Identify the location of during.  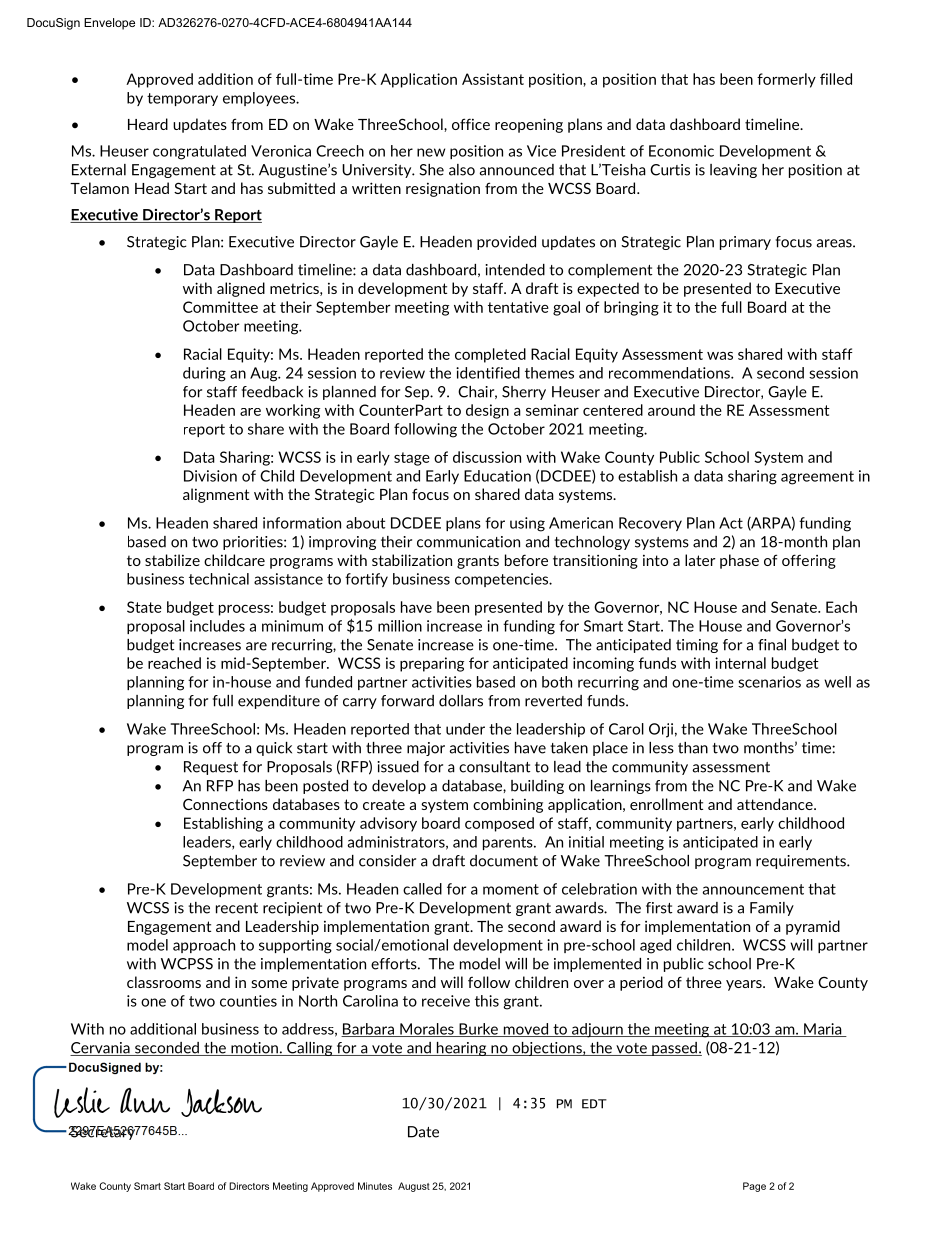
(204, 374).
